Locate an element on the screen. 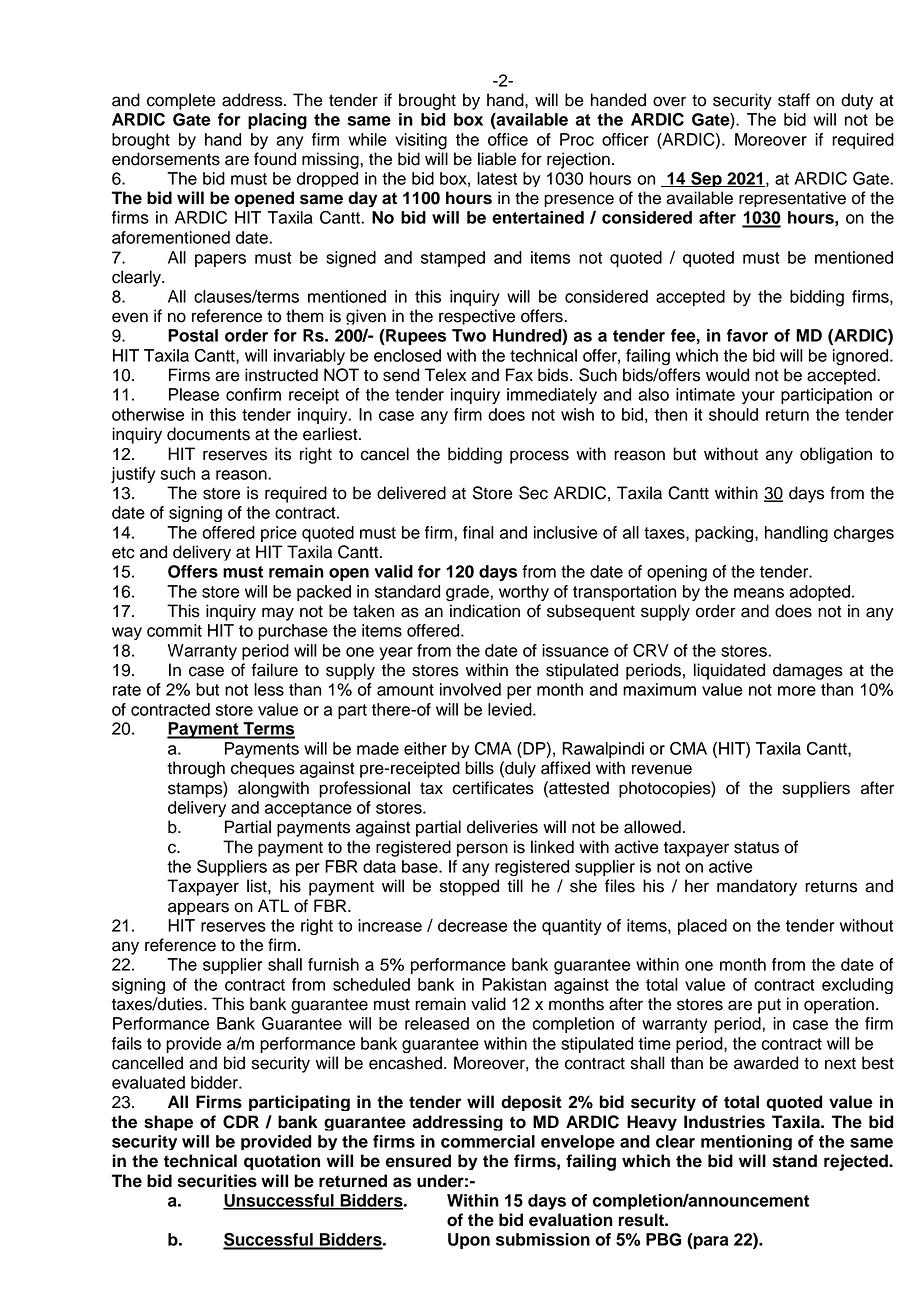  Upon is located at coordinates (469, 1241).
